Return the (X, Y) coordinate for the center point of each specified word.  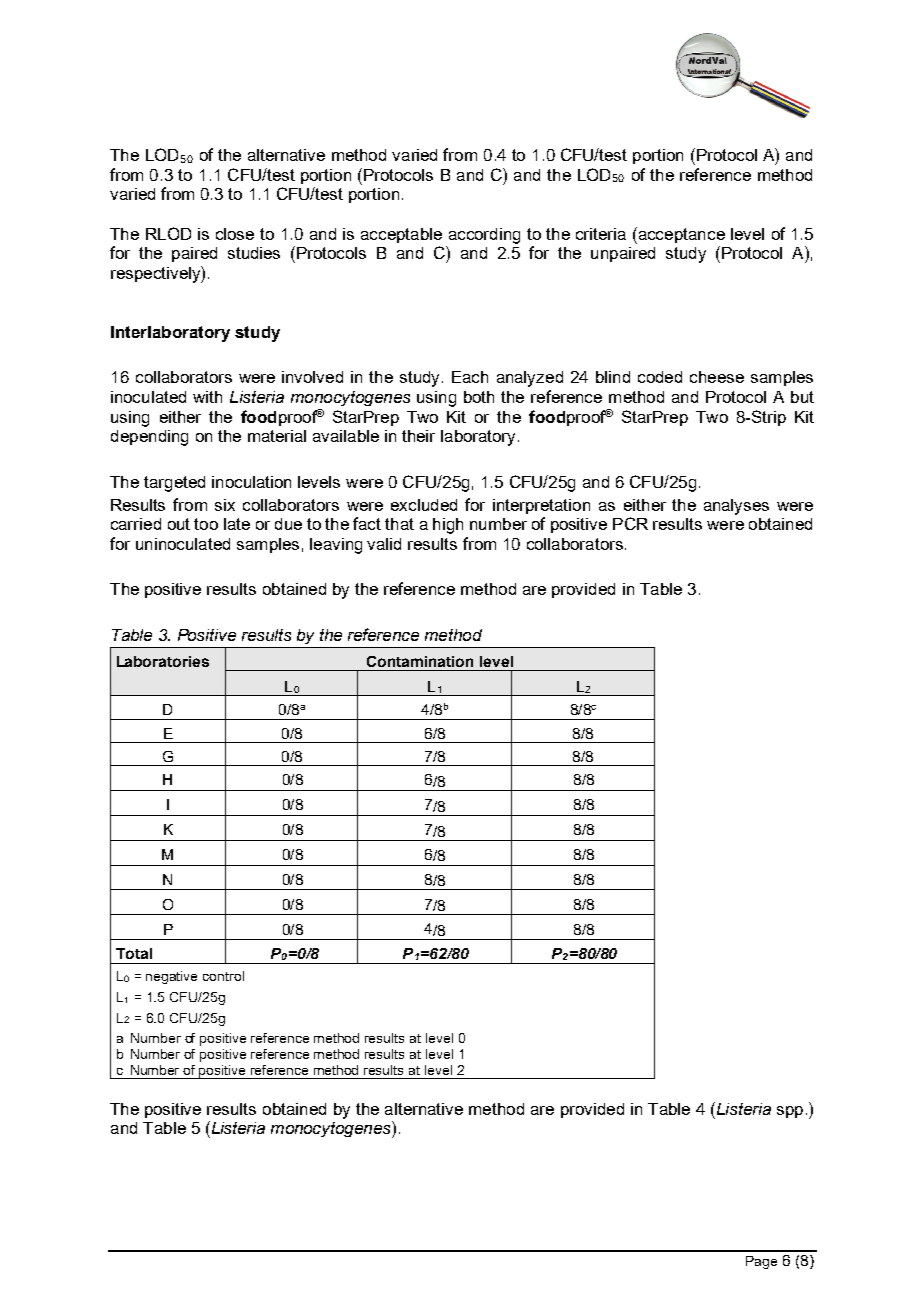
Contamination (420, 661)
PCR (630, 523)
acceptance (680, 235)
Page (761, 1262)
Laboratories (163, 661)
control (223, 976)
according (484, 236)
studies (254, 253)
